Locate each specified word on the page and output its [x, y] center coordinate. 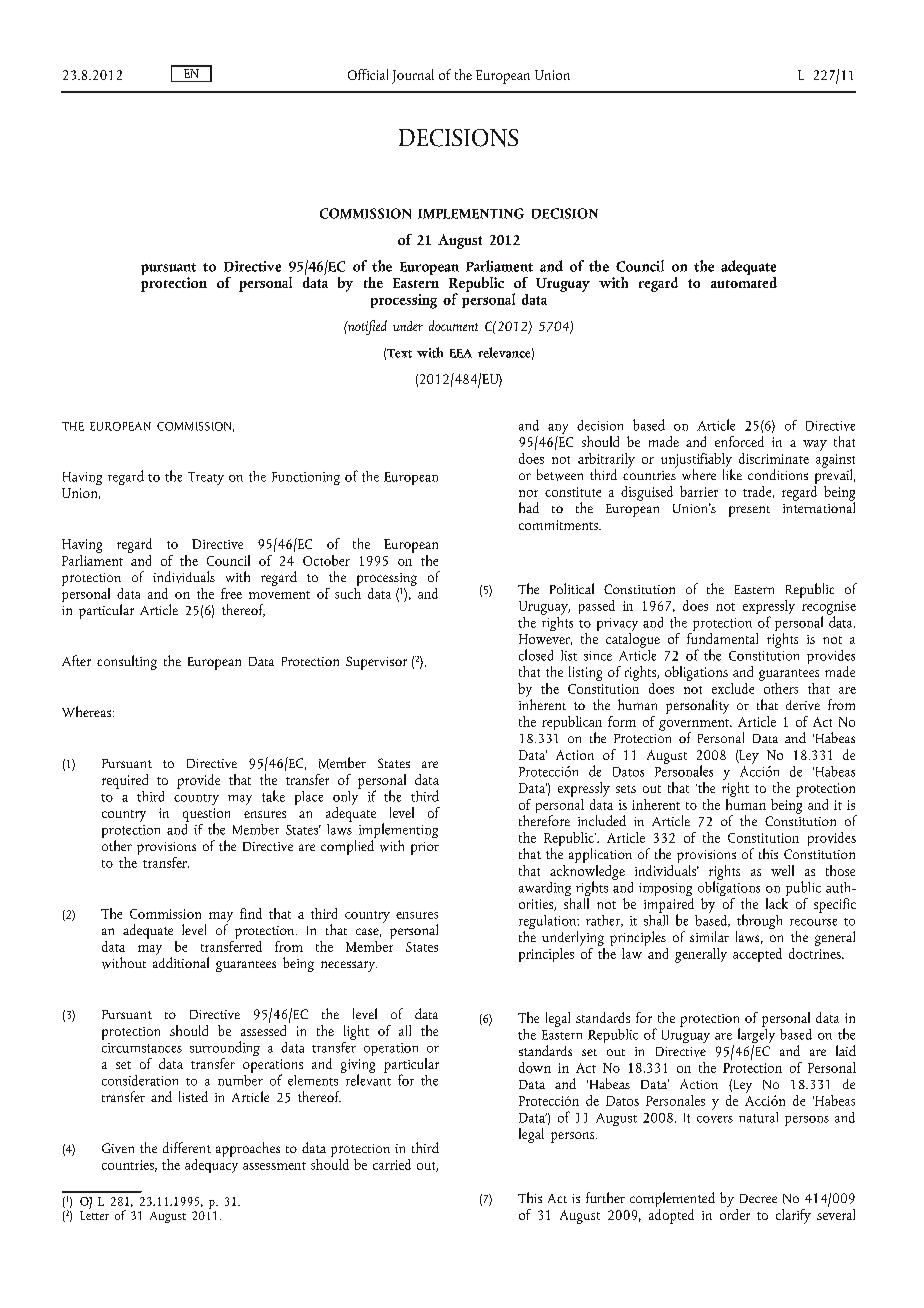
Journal [413, 76]
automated [744, 281]
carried [392, 1164]
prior [425, 848]
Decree [758, 1198]
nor [528, 493]
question [206, 816]
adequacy [211, 1164]
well [782, 870]
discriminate [774, 458]
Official [368, 74]
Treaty [206, 478]
